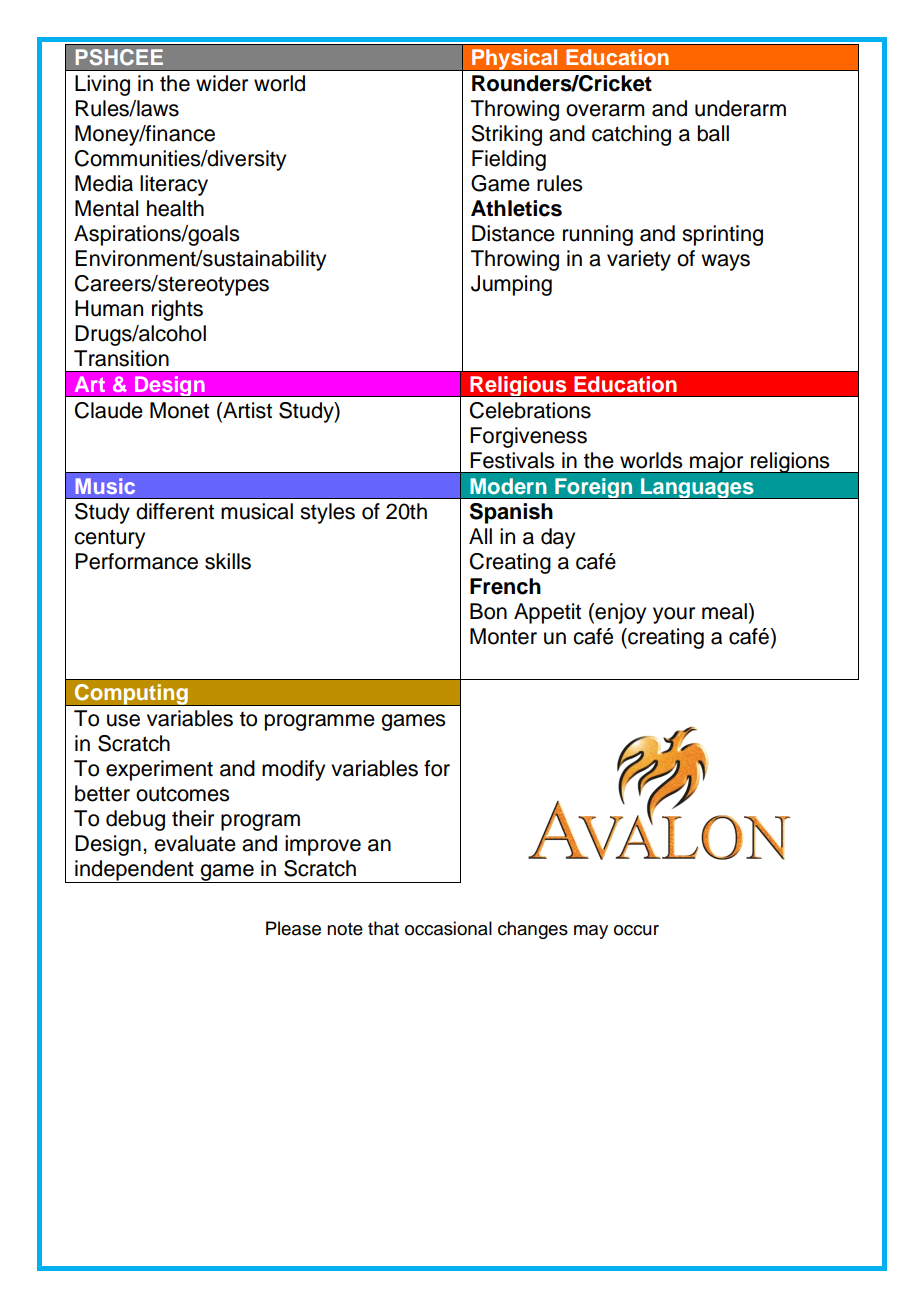 The width and height of the screenshot is (924, 1308). What do you see at coordinates (558, 538) in the screenshot?
I see `day` at bounding box center [558, 538].
